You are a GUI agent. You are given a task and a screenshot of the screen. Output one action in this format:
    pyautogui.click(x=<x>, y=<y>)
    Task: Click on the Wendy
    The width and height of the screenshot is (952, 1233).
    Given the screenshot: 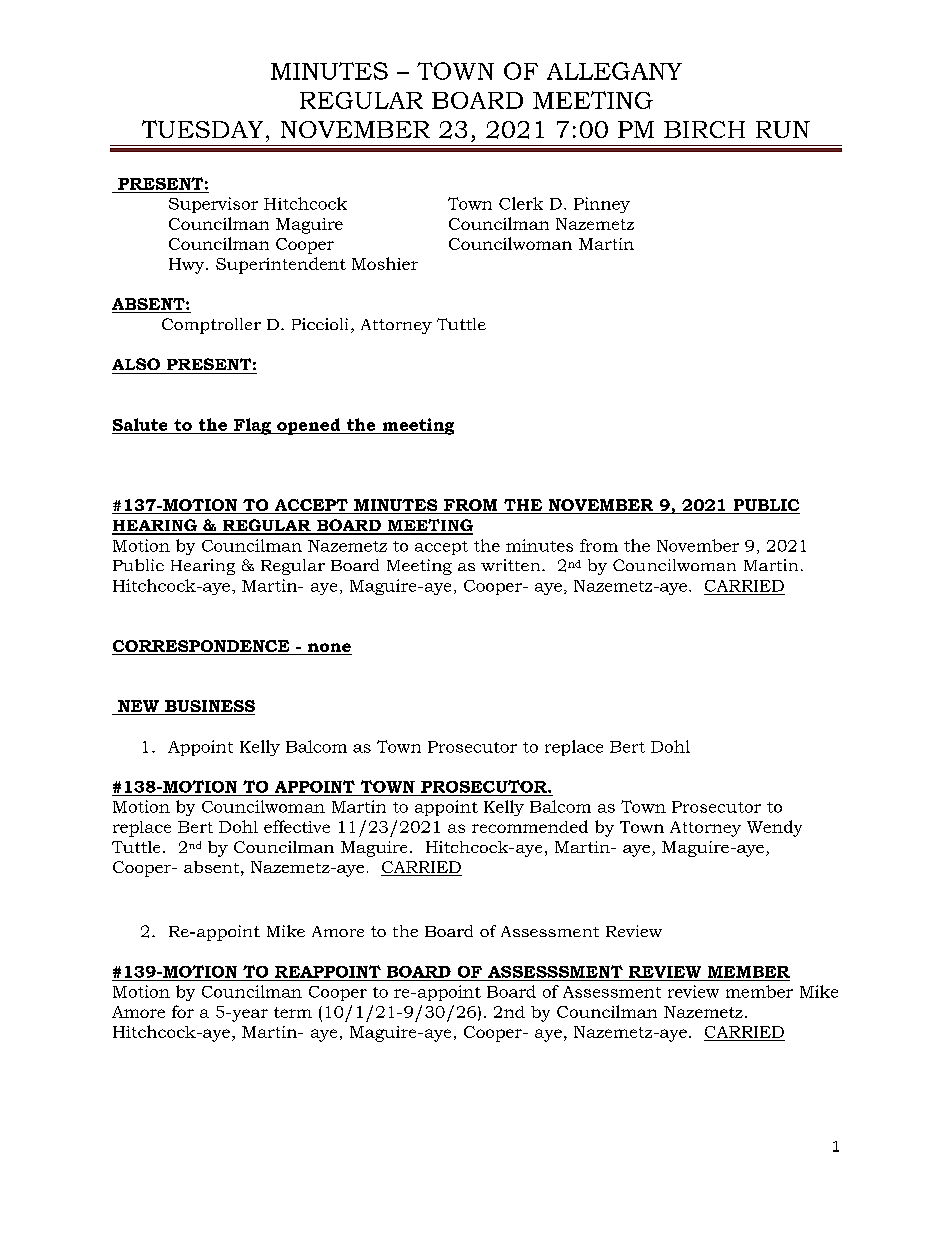 What is the action you would take?
    pyautogui.click(x=774, y=828)
